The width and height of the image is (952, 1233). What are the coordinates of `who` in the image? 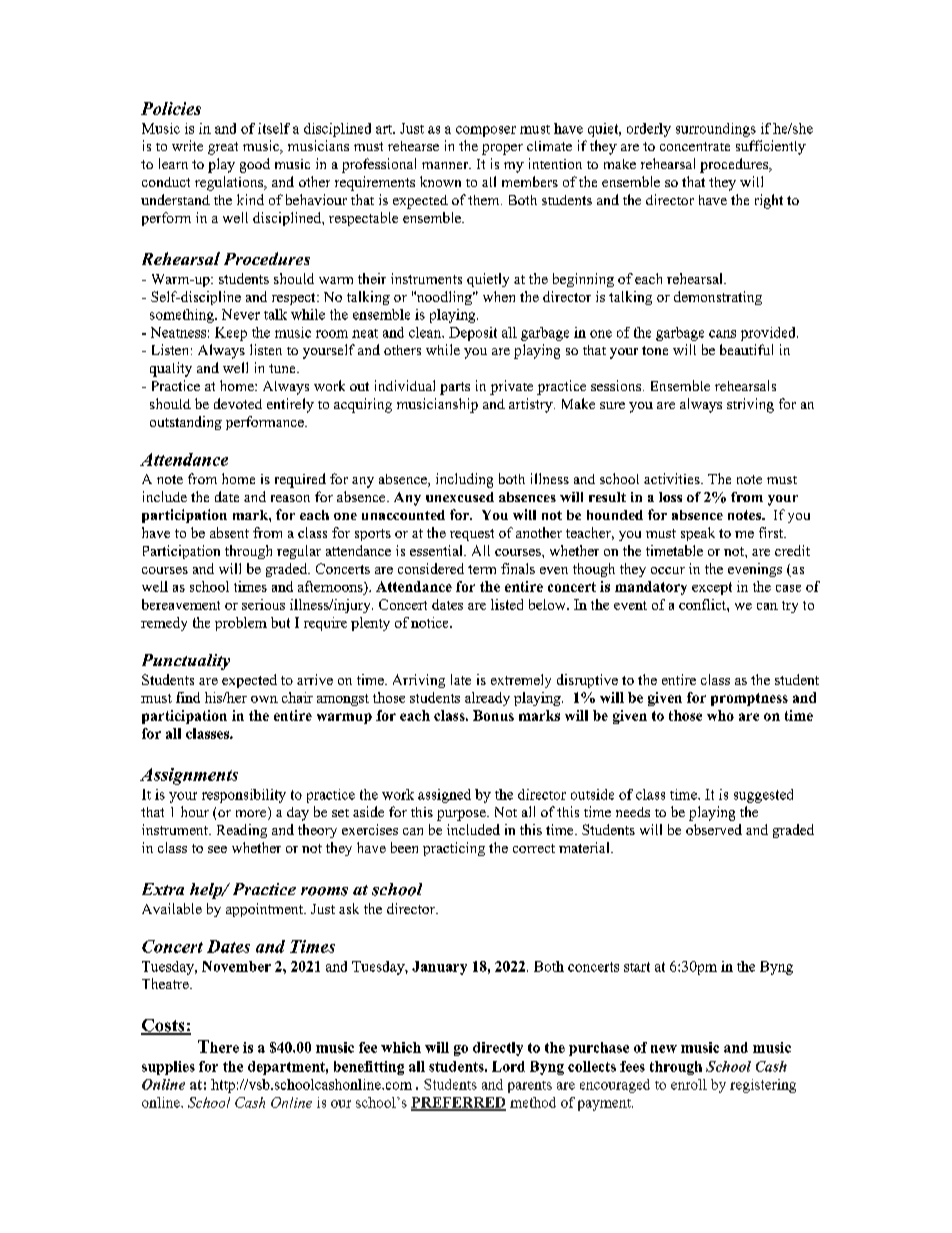 It's located at (720, 715).
